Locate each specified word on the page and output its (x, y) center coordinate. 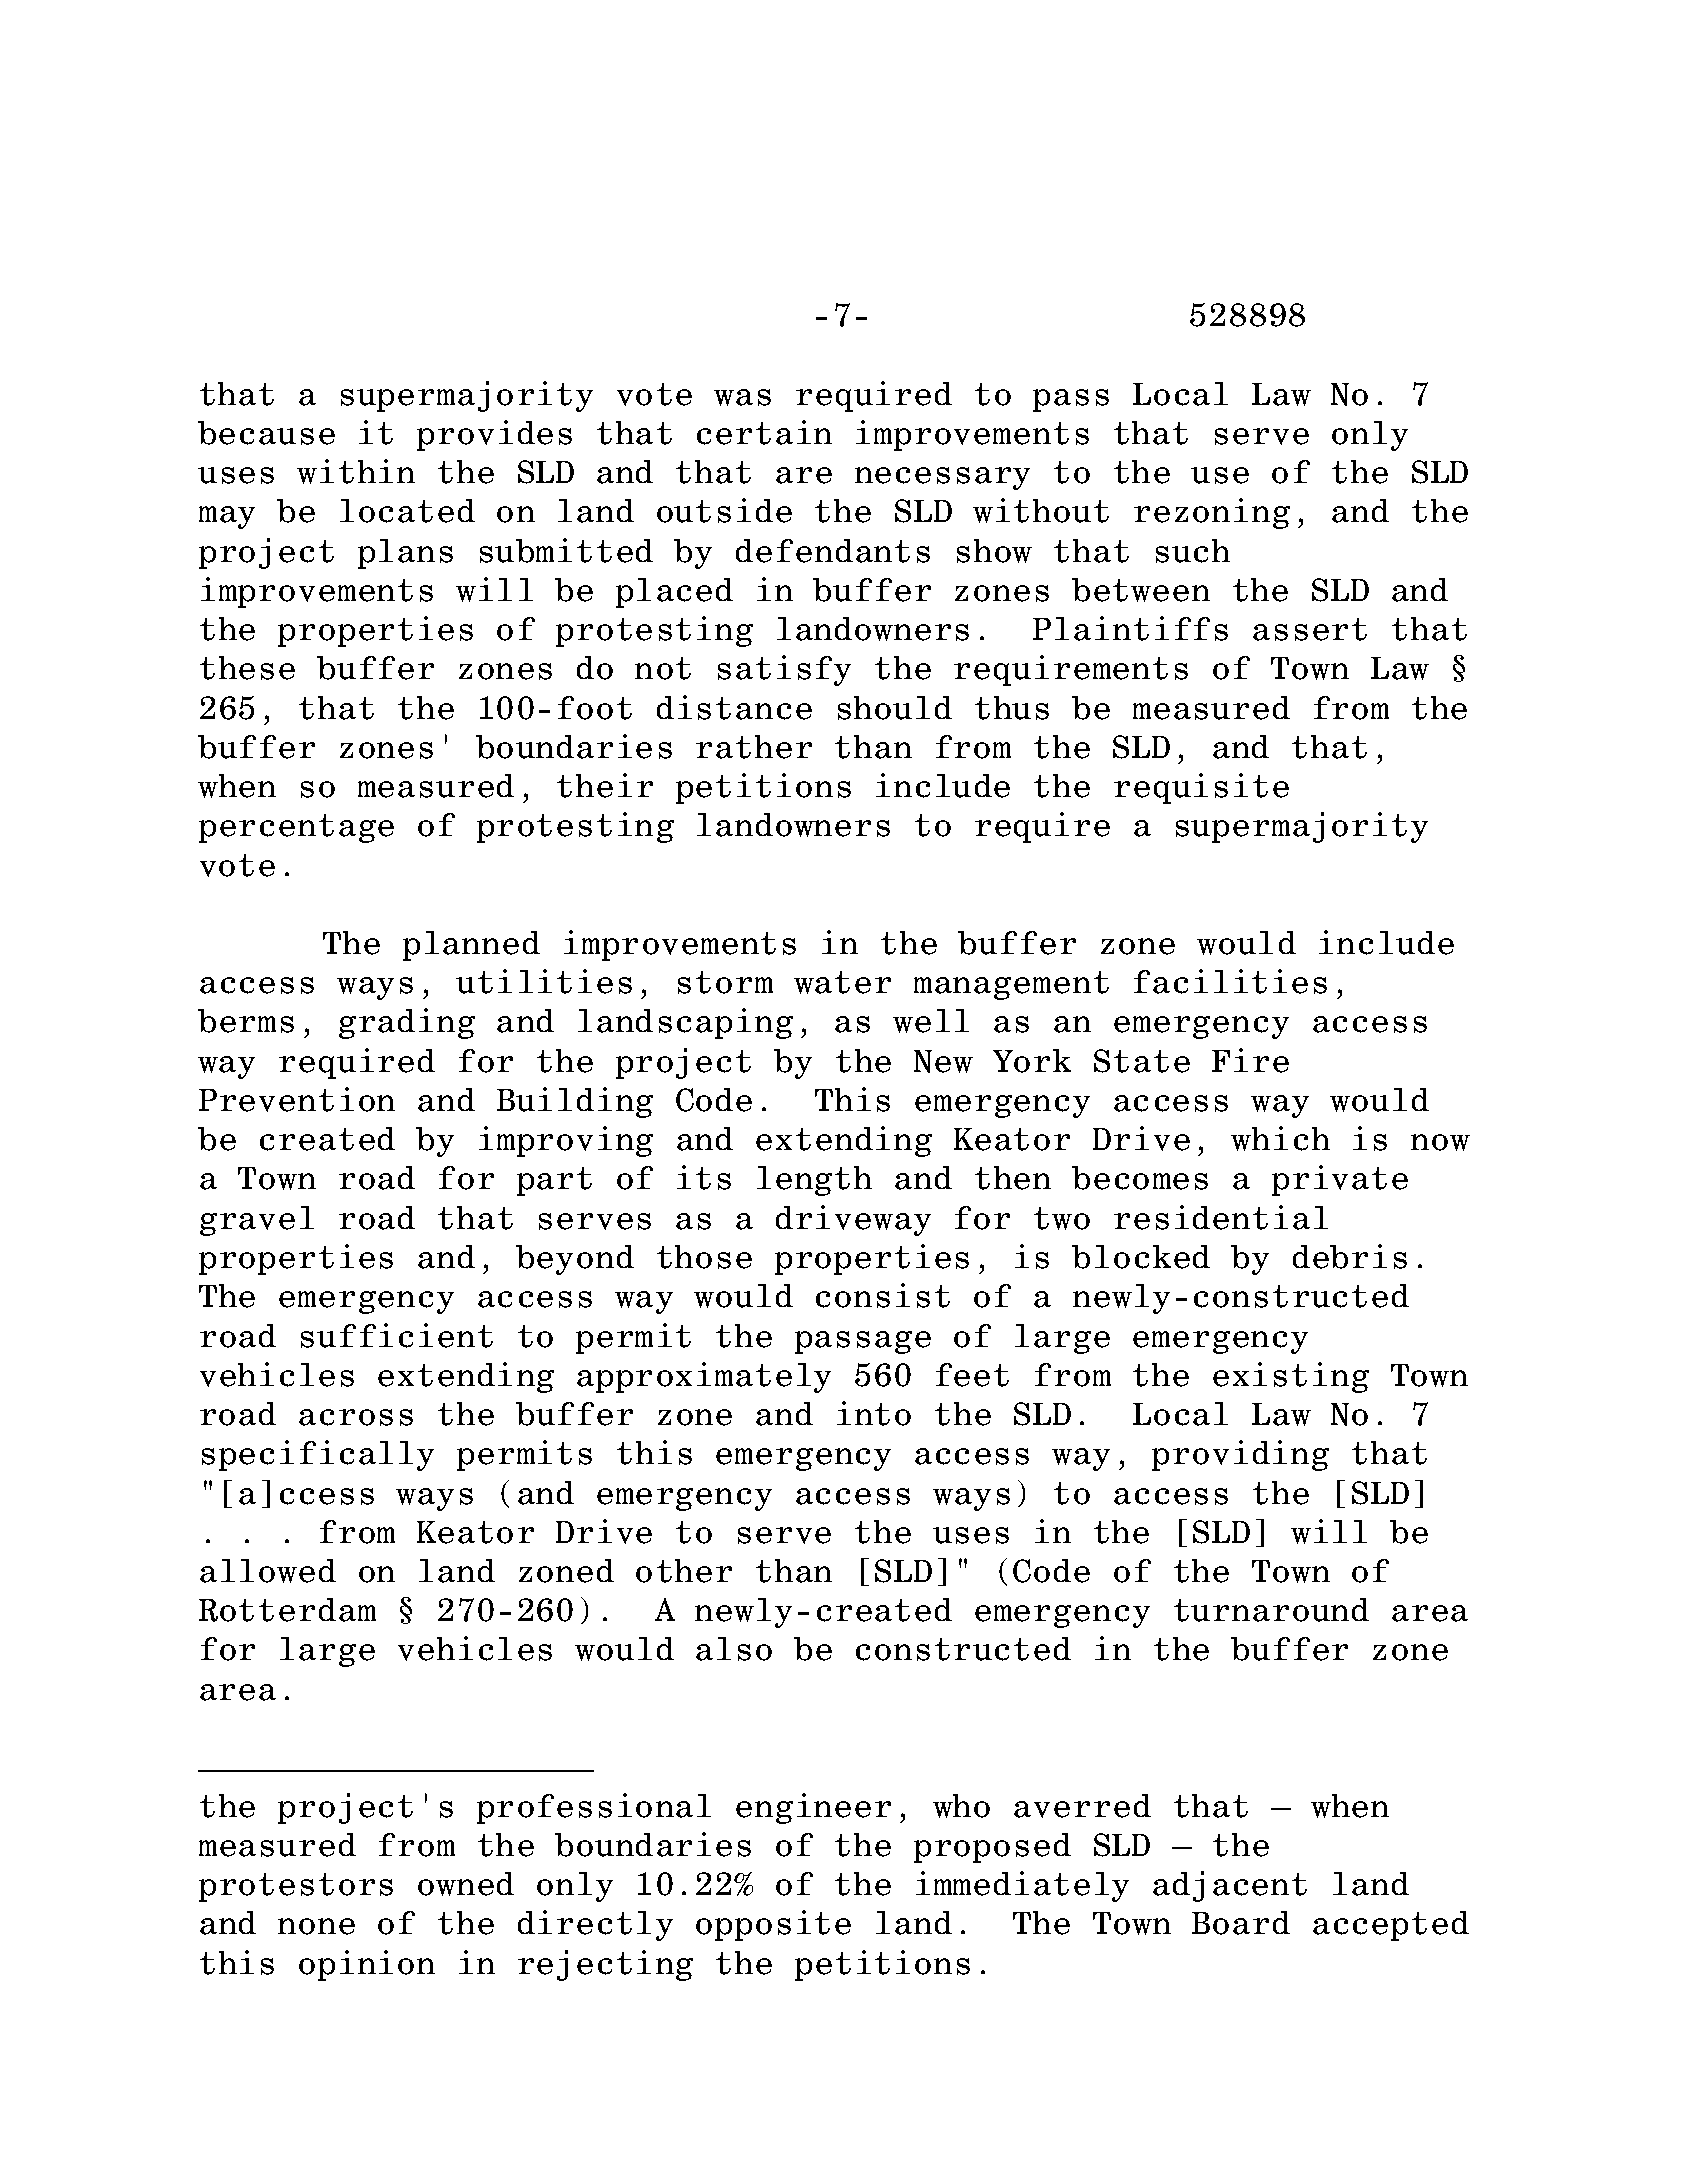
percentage (296, 828)
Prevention (297, 1099)
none (316, 1926)
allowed (268, 1571)
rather (754, 747)
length (814, 1181)
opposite (773, 1925)
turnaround (1271, 1610)
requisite (1201, 788)
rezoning (1212, 513)
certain (764, 432)
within (356, 471)
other (684, 1571)
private (1340, 1180)
